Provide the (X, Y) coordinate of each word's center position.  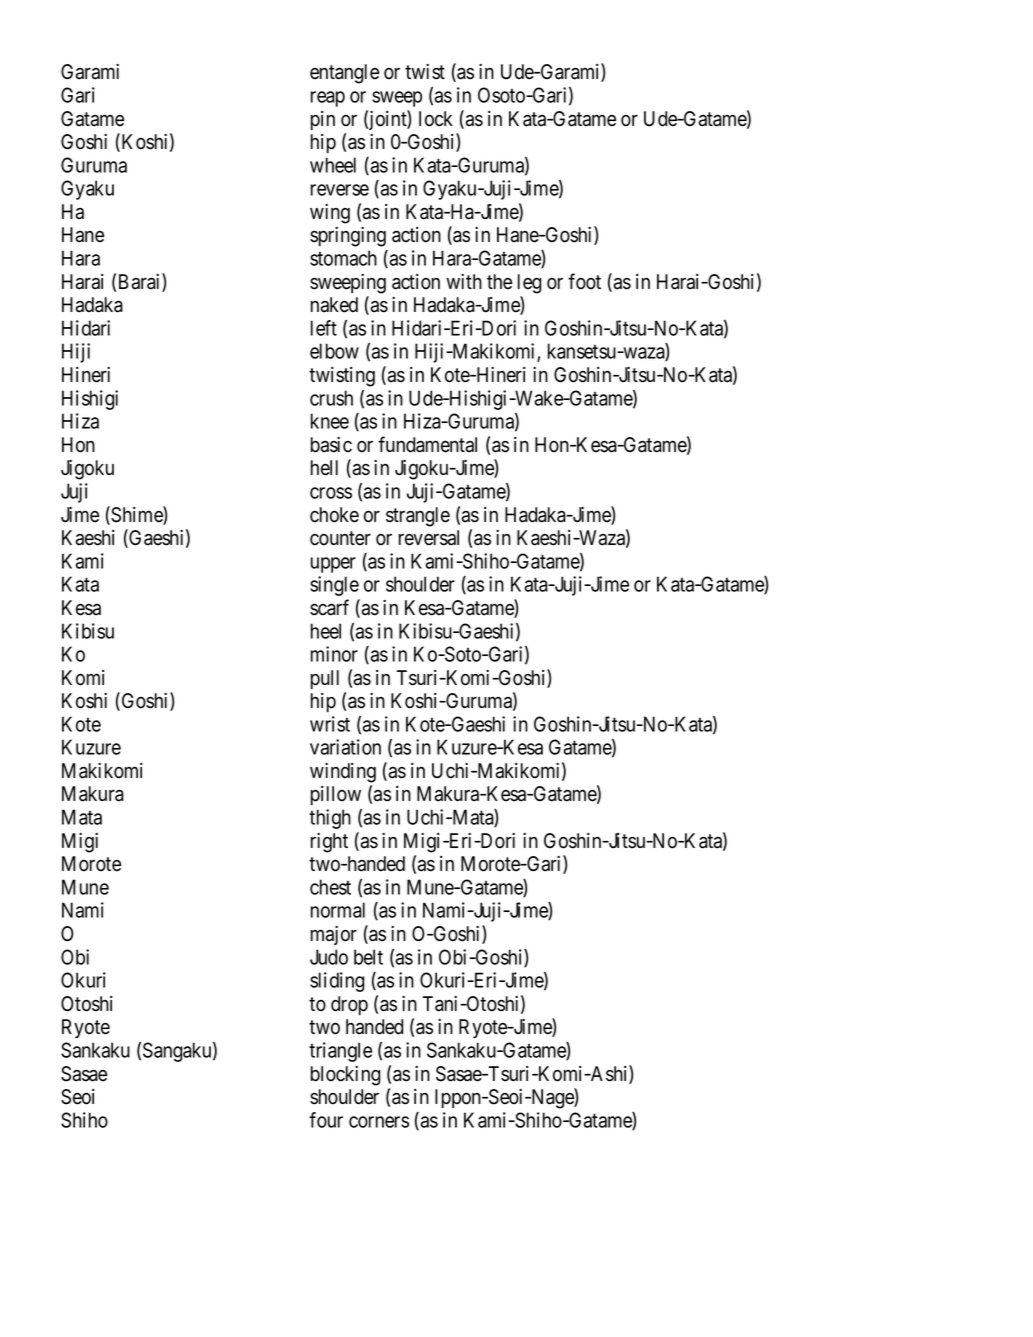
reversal (429, 538)
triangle (340, 1052)
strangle (418, 517)
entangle (344, 74)
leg (529, 284)
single (334, 586)
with (464, 281)
